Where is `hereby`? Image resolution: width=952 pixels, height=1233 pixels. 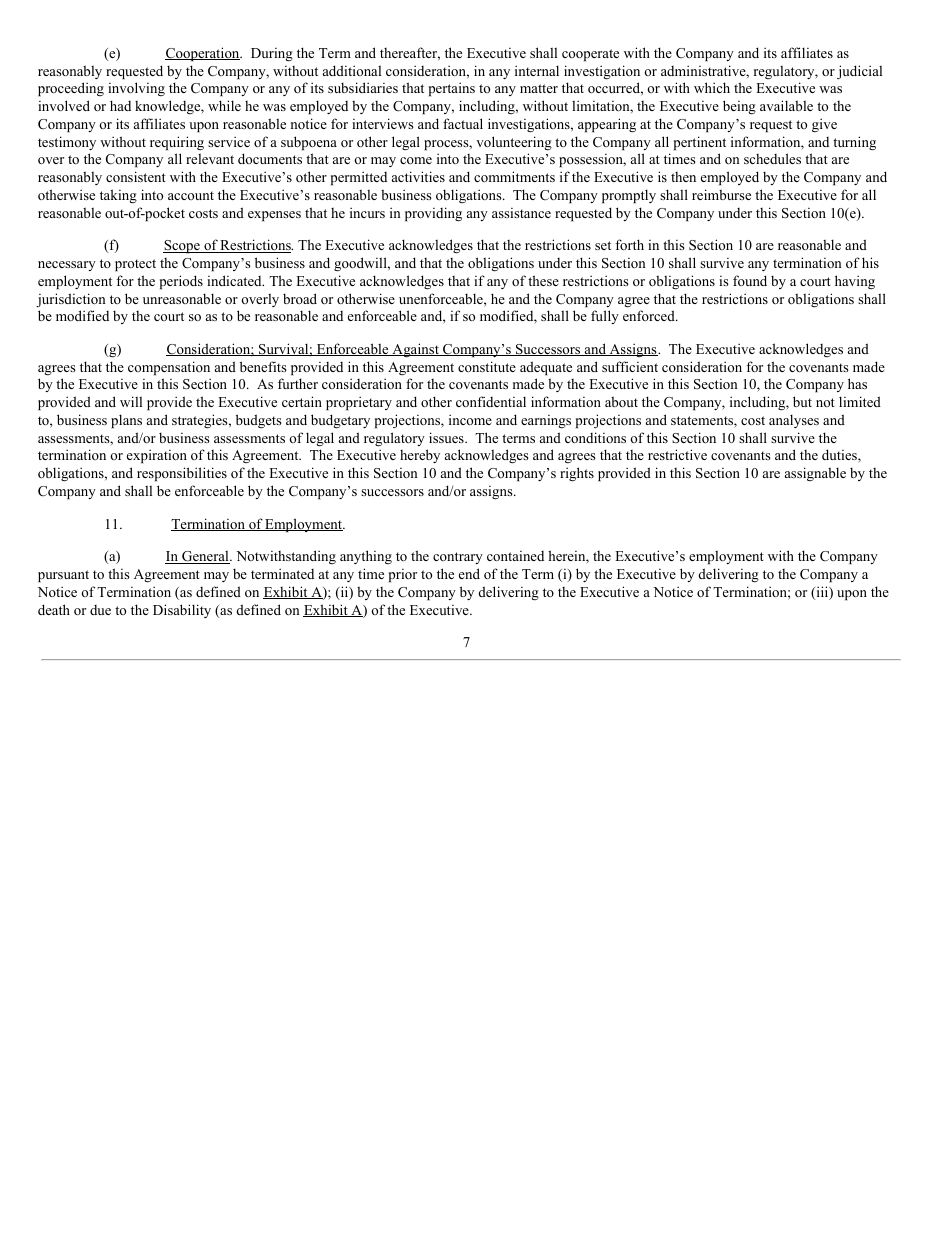 hereby is located at coordinates (420, 456).
